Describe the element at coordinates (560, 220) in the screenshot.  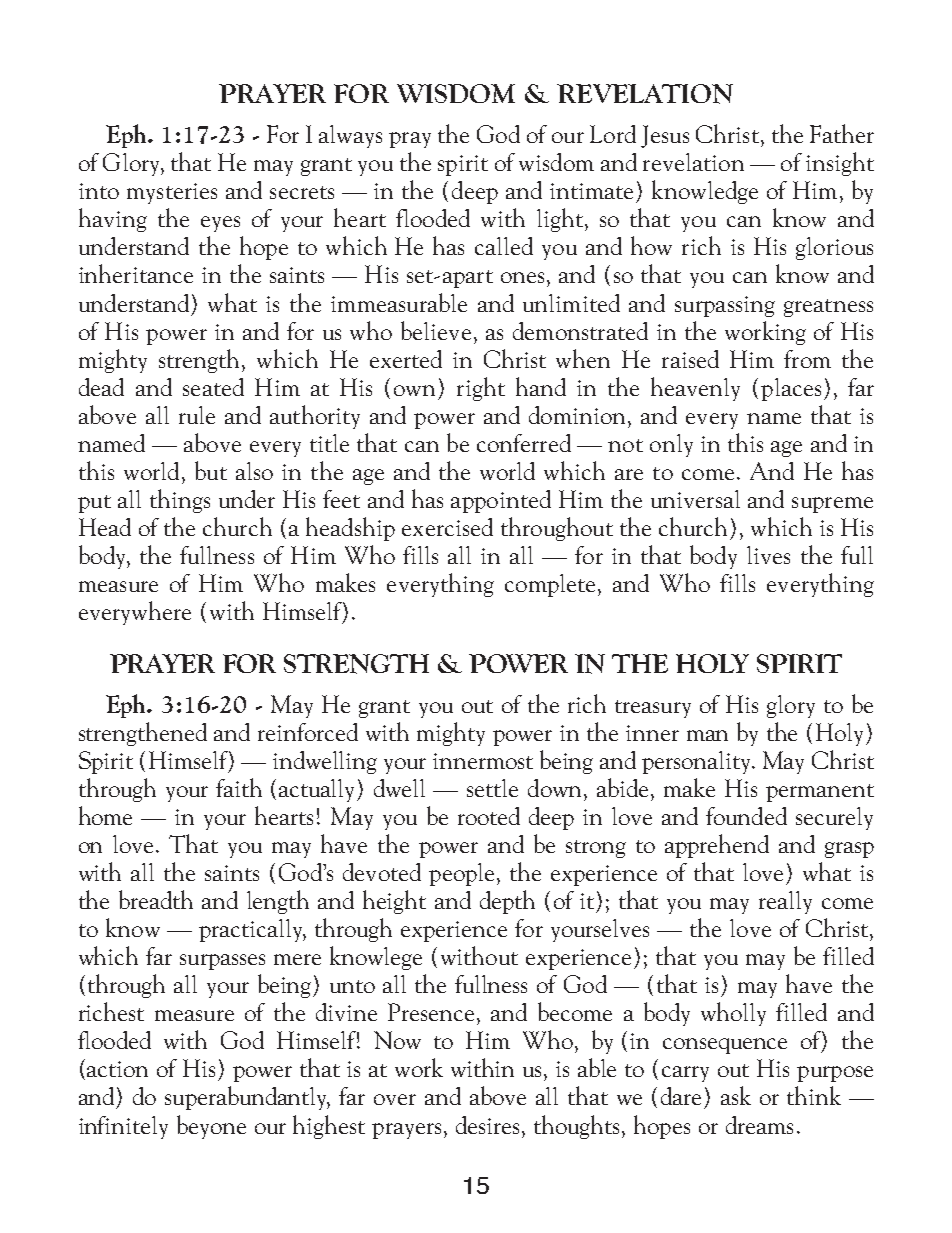
I see `light` at that location.
